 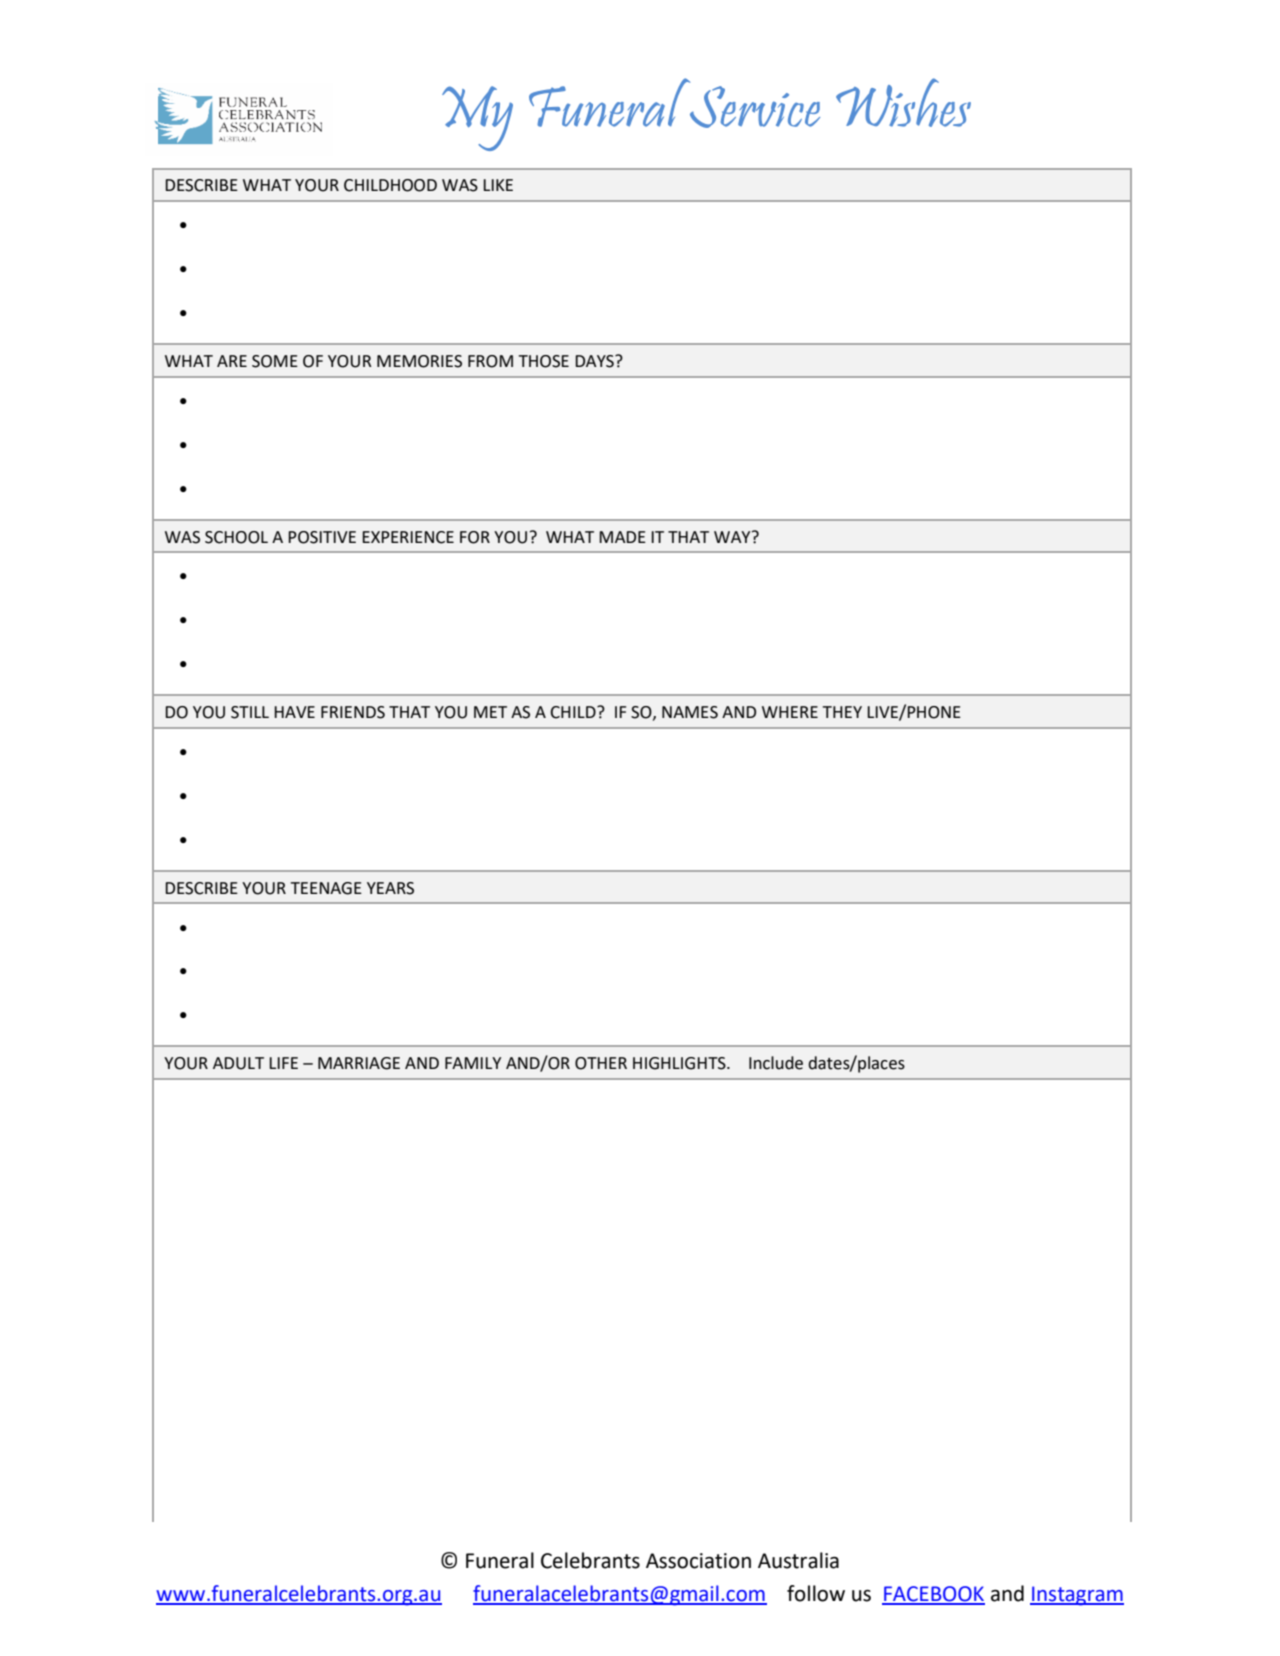 What do you see at coordinates (798, 1560) in the document?
I see `Australia` at bounding box center [798, 1560].
